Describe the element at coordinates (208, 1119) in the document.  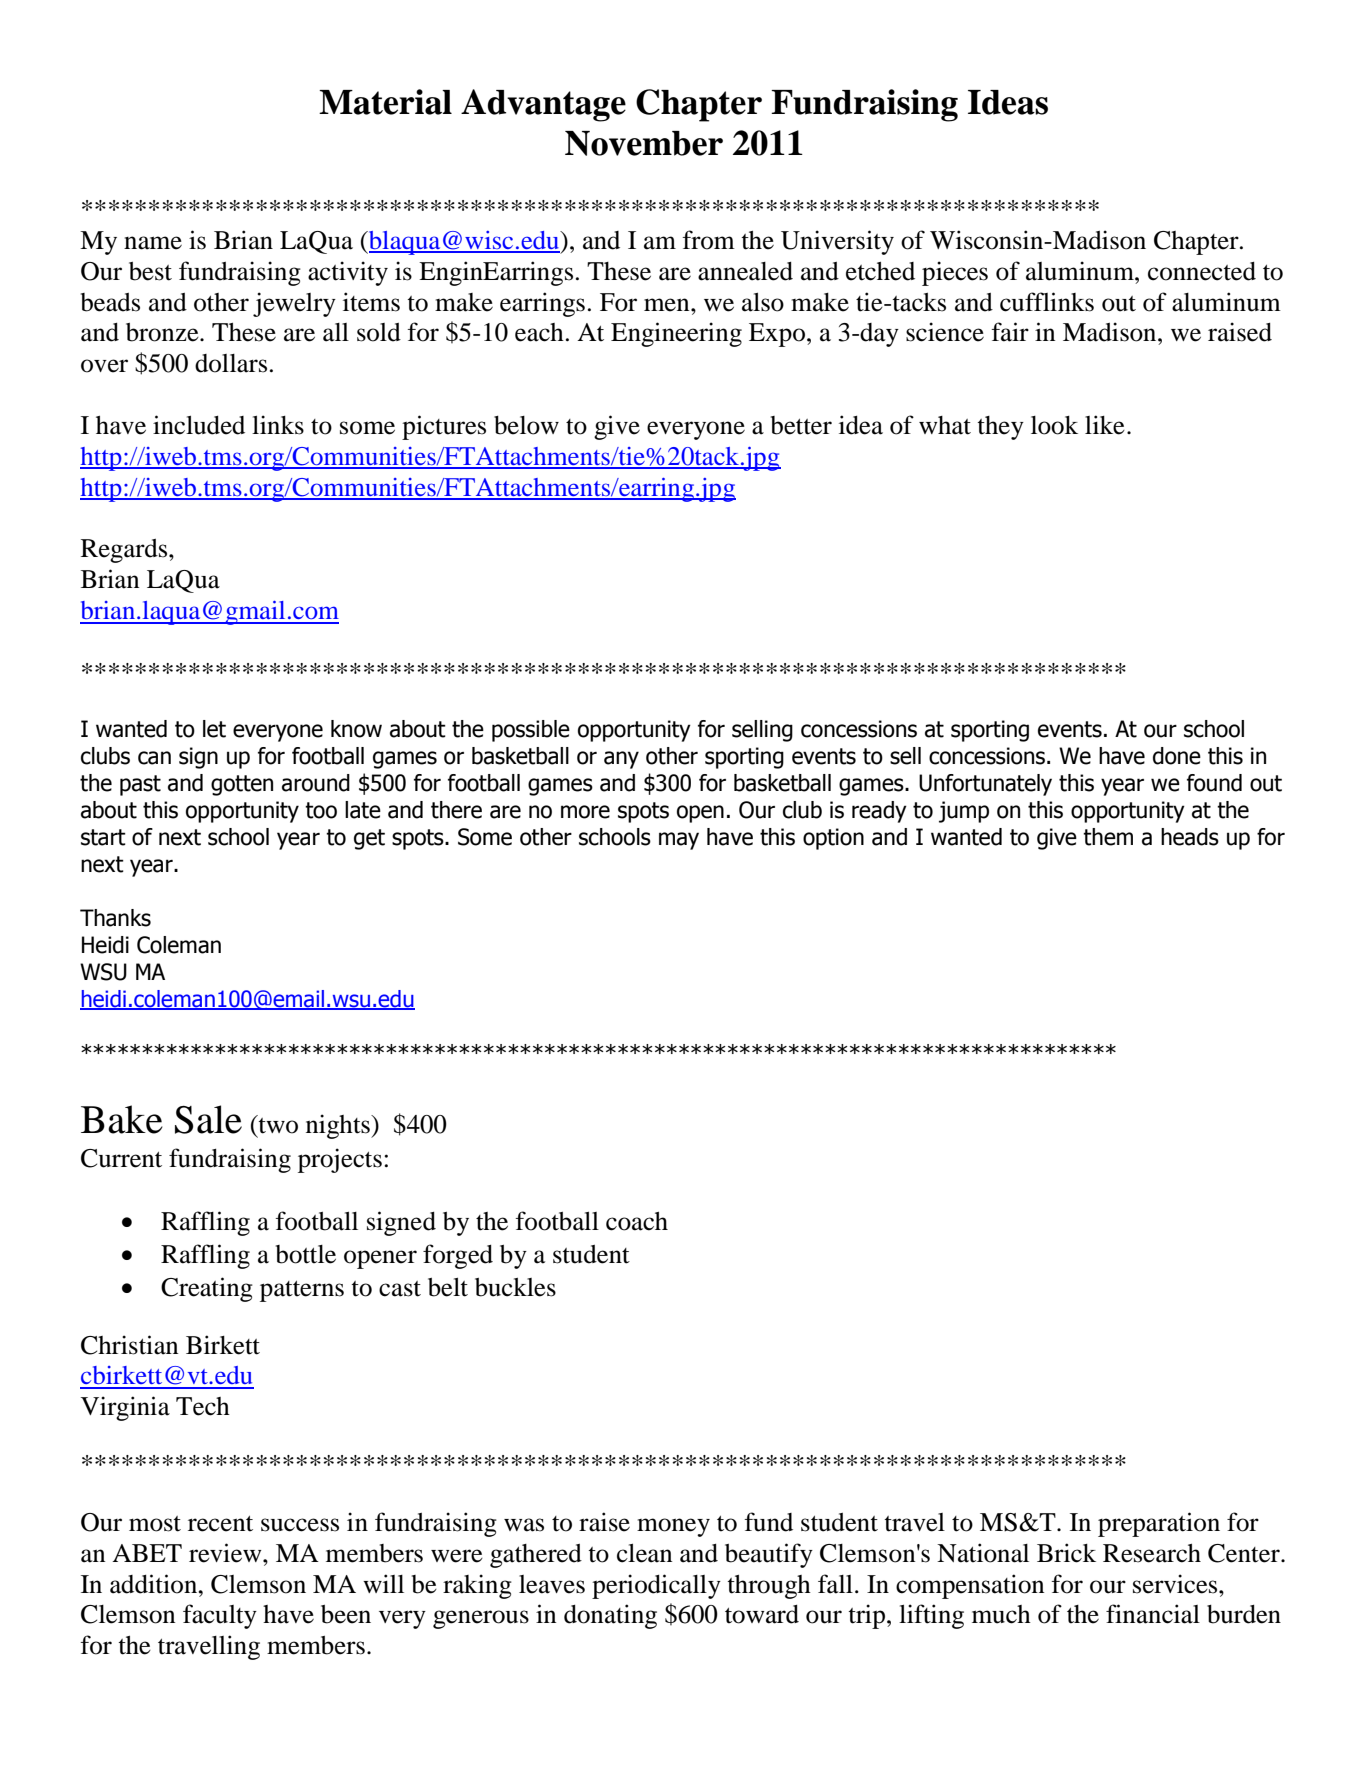
I see `Sale` at that location.
